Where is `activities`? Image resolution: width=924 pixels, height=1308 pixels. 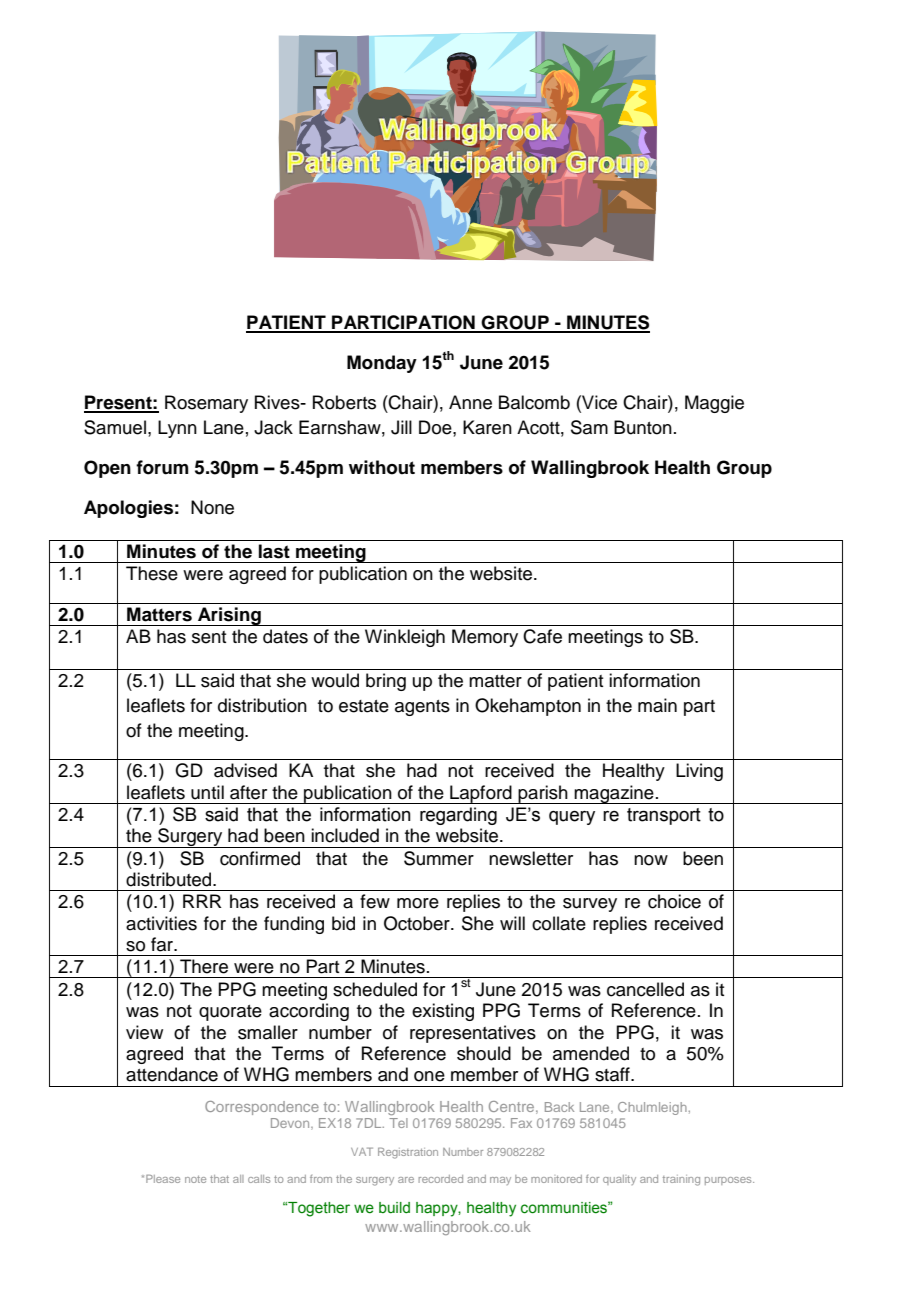
activities is located at coordinates (161, 923).
